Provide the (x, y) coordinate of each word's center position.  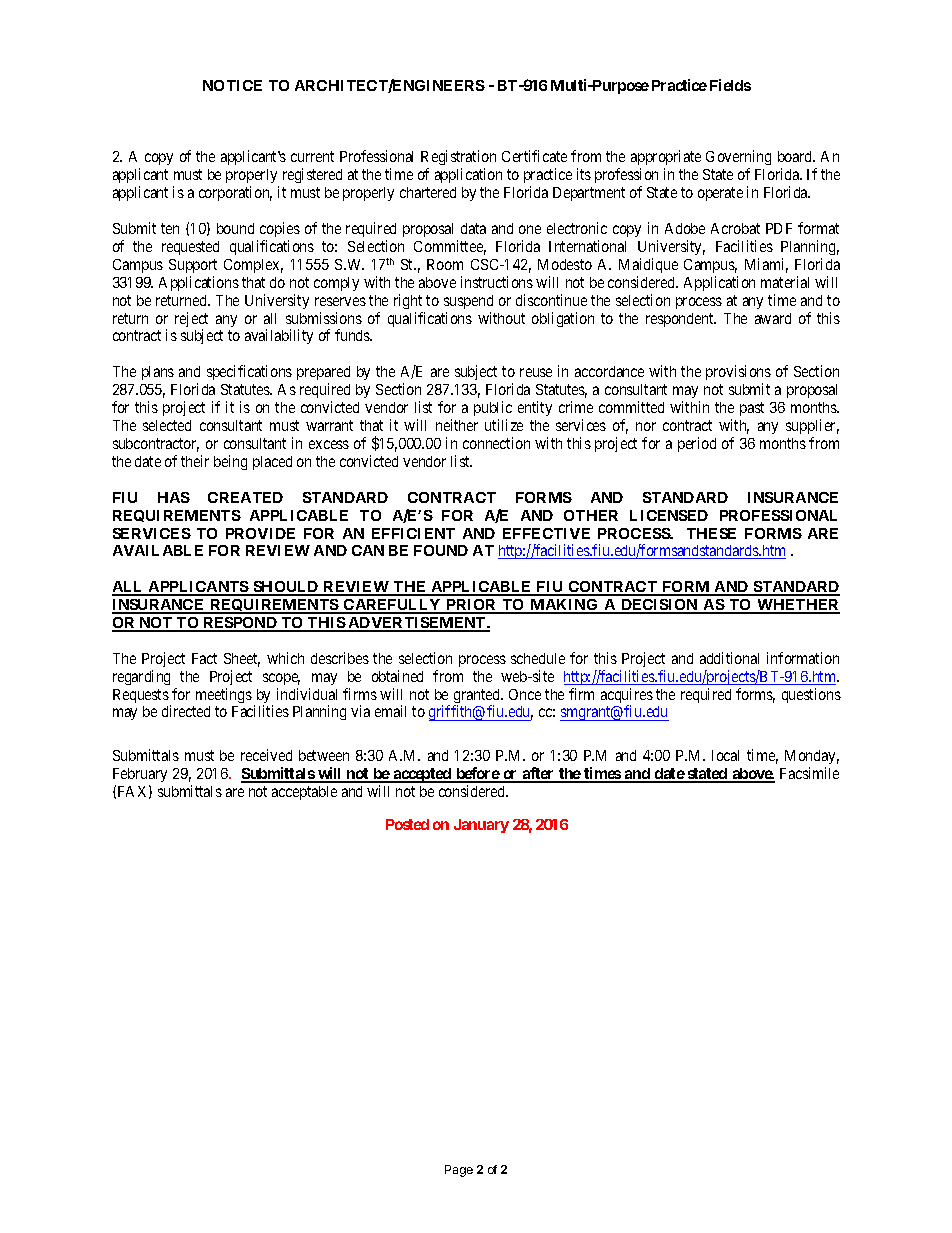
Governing (738, 159)
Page (459, 1171)
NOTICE (232, 85)
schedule (538, 658)
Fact (204, 658)
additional (729, 658)
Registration (458, 159)
